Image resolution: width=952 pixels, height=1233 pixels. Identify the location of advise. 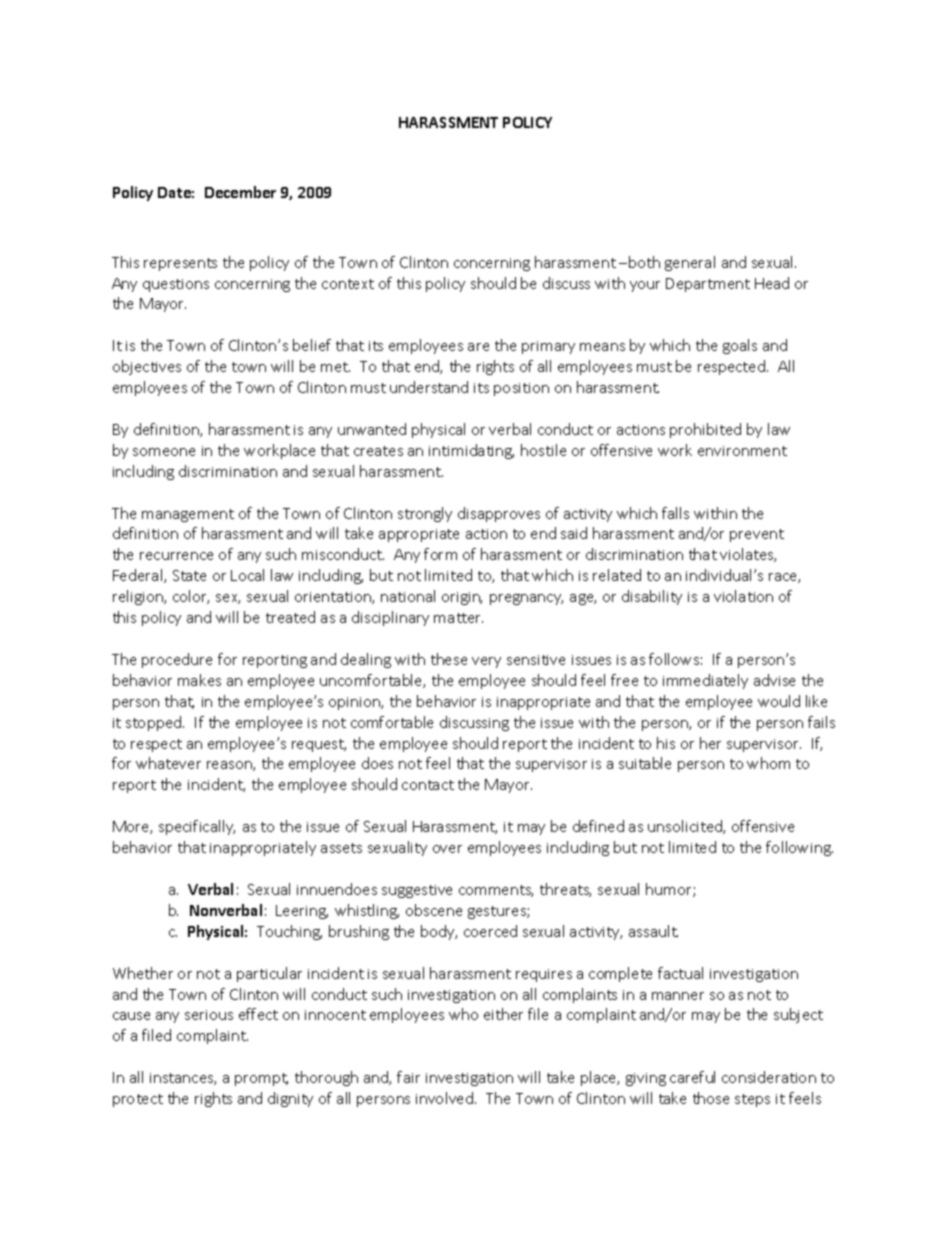
(774, 680).
